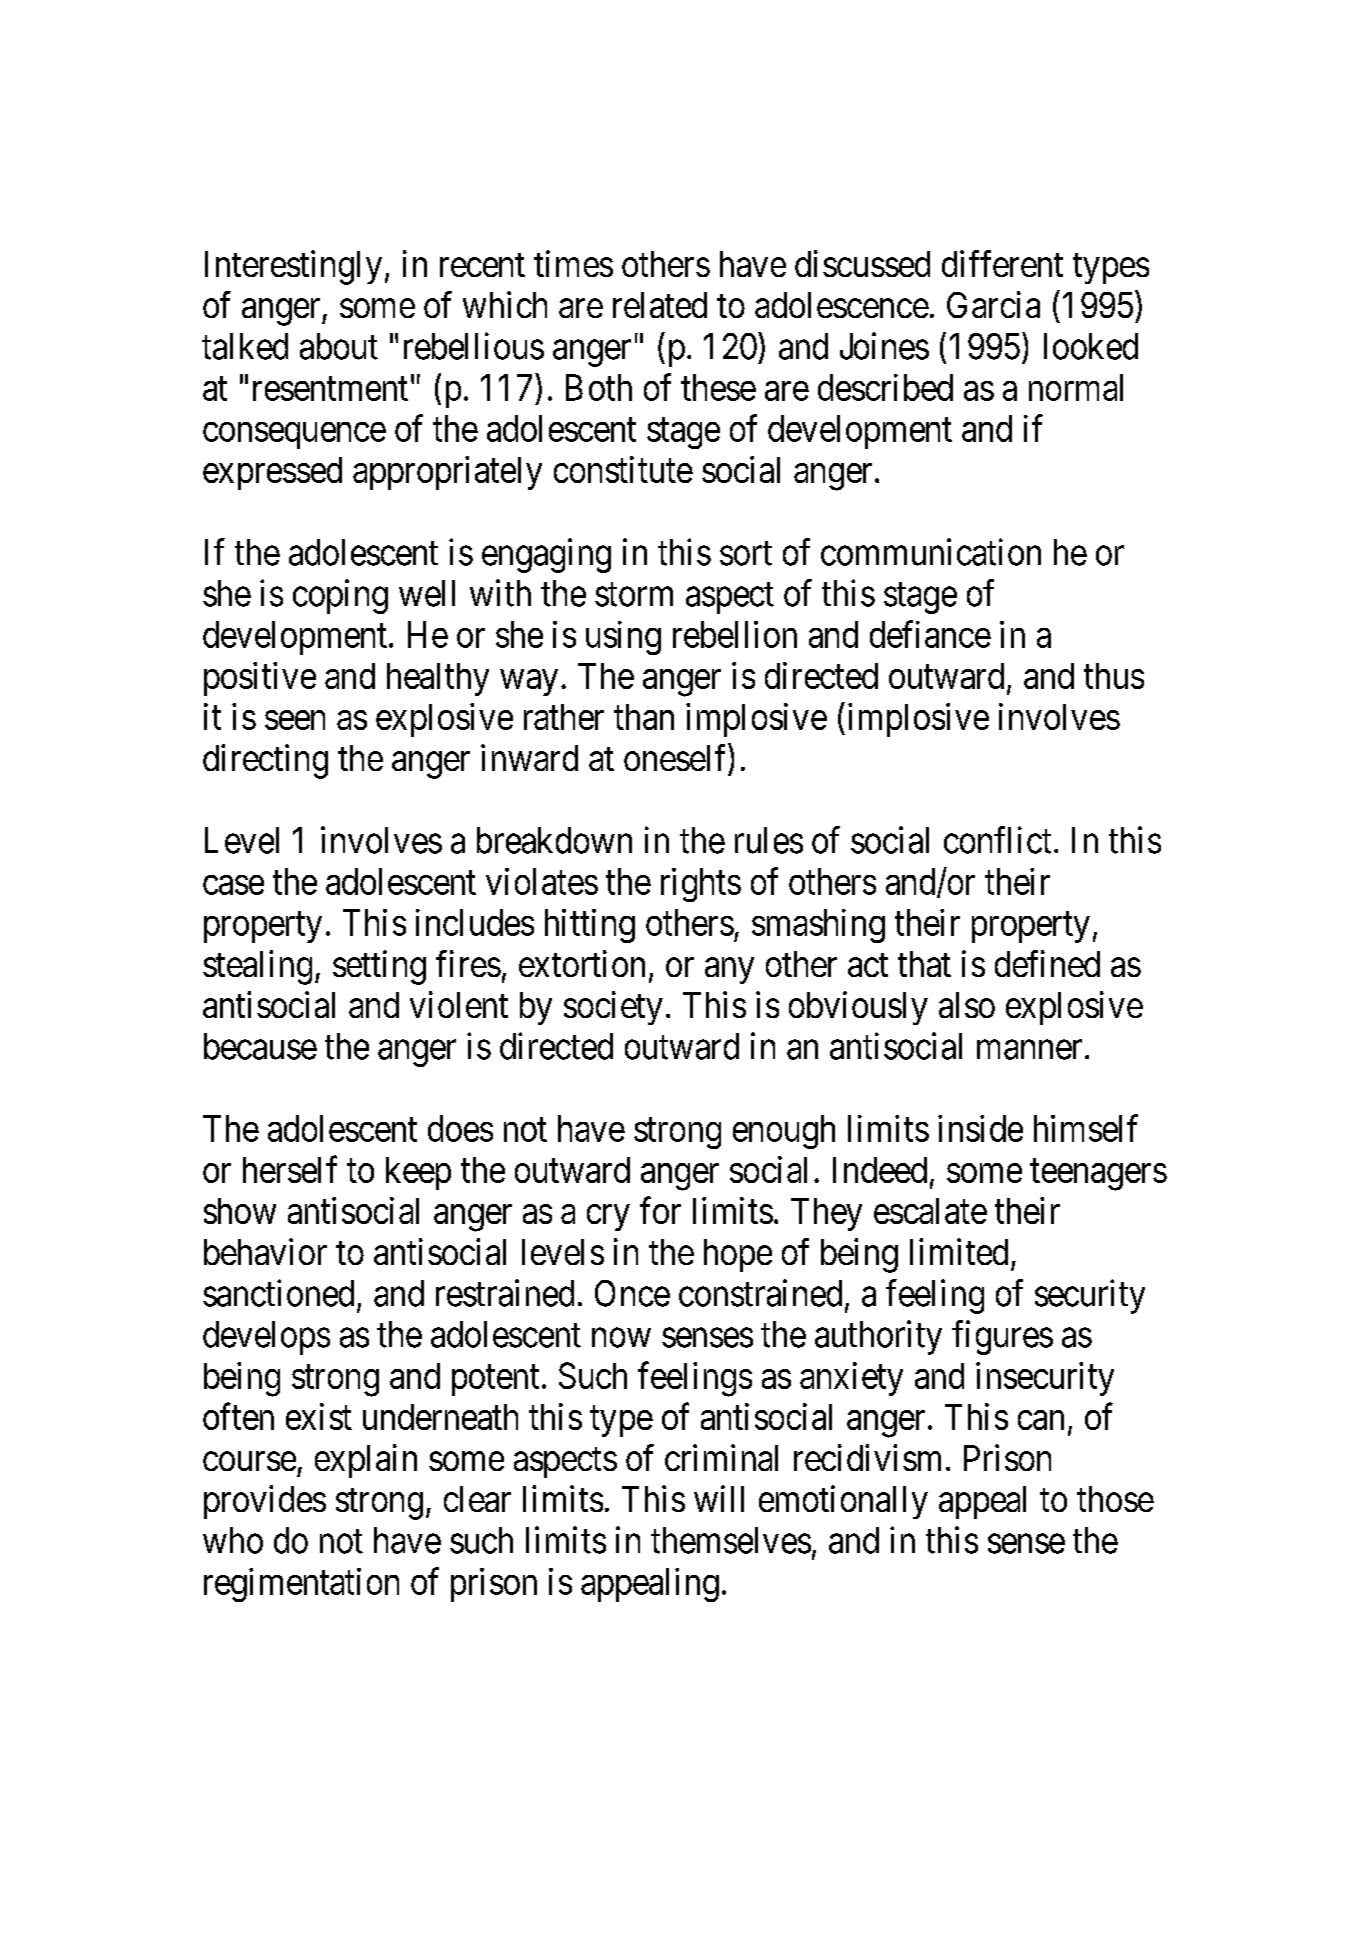 This document has width=1371, height=1939. Describe the element at coordinates (339, 346) in the document. I see `about` at that location.
